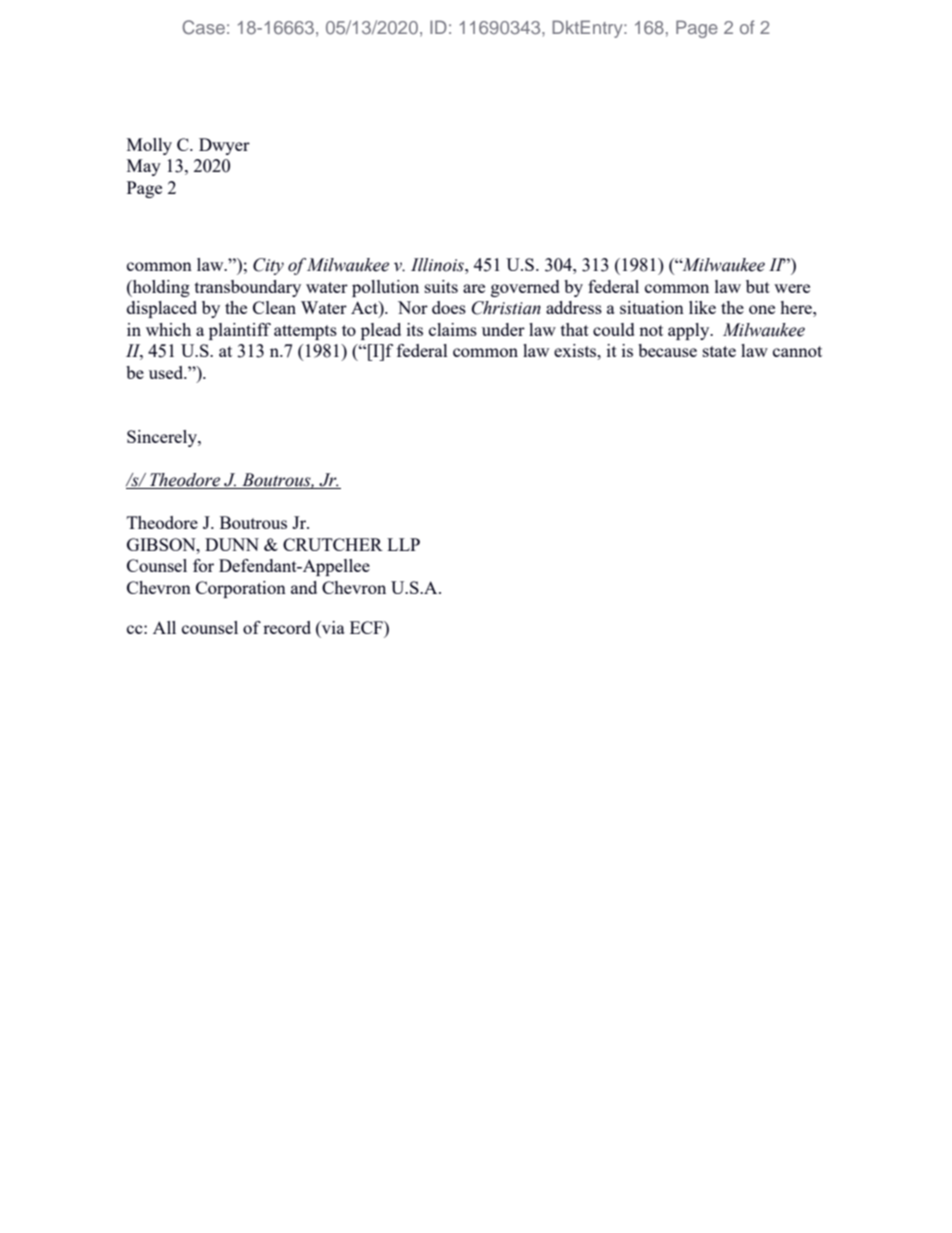 The image size is (952, 1233). Describe the element at coordinates (240, 331) in the page. I see `plaintiff` at that location.
